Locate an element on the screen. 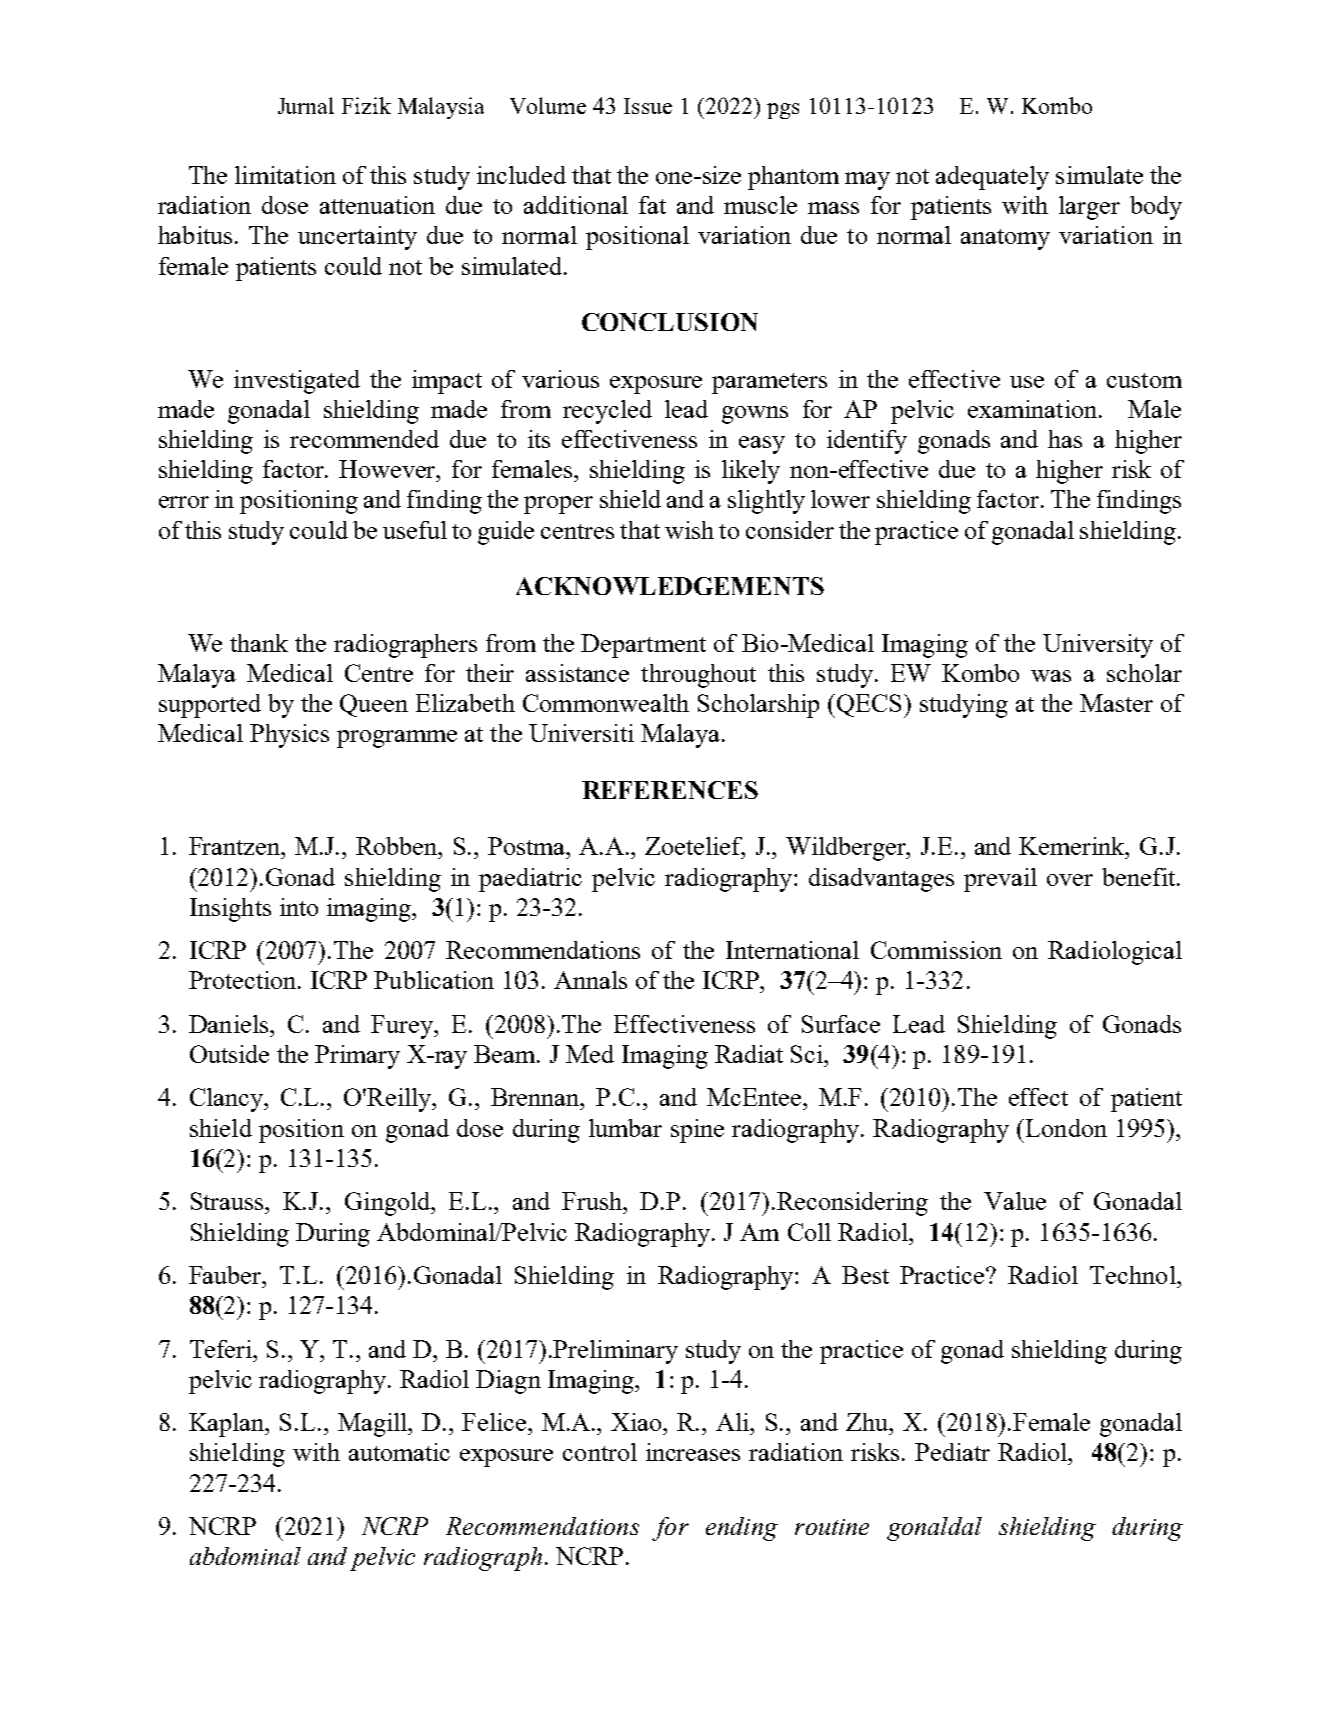  over is located at coordinates (1070, 880).
